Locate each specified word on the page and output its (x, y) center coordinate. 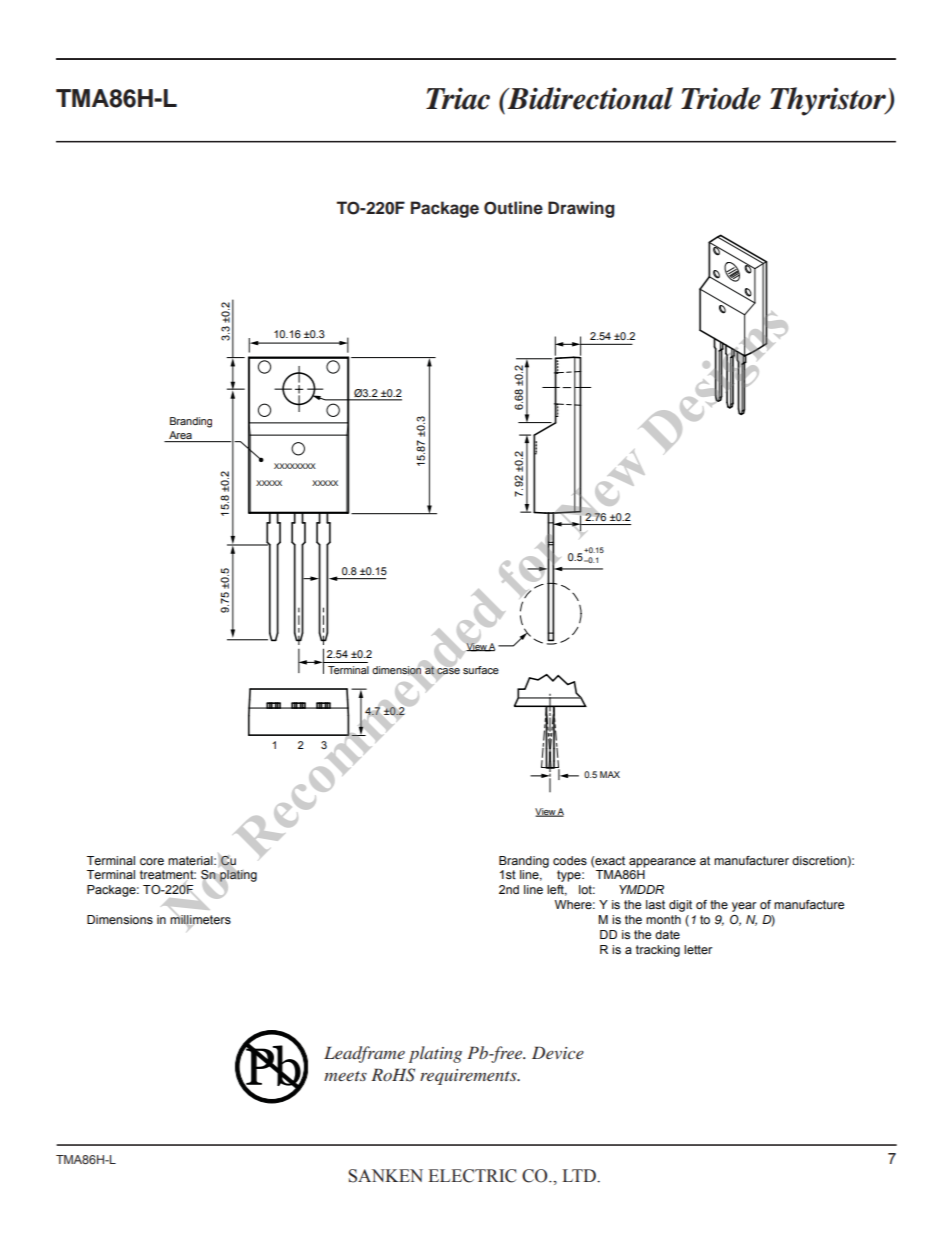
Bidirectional (589, 98)
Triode (721, 98)
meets (345, 1076)
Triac (458, 98)
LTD (580, 1175)
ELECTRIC (472, 1176)
